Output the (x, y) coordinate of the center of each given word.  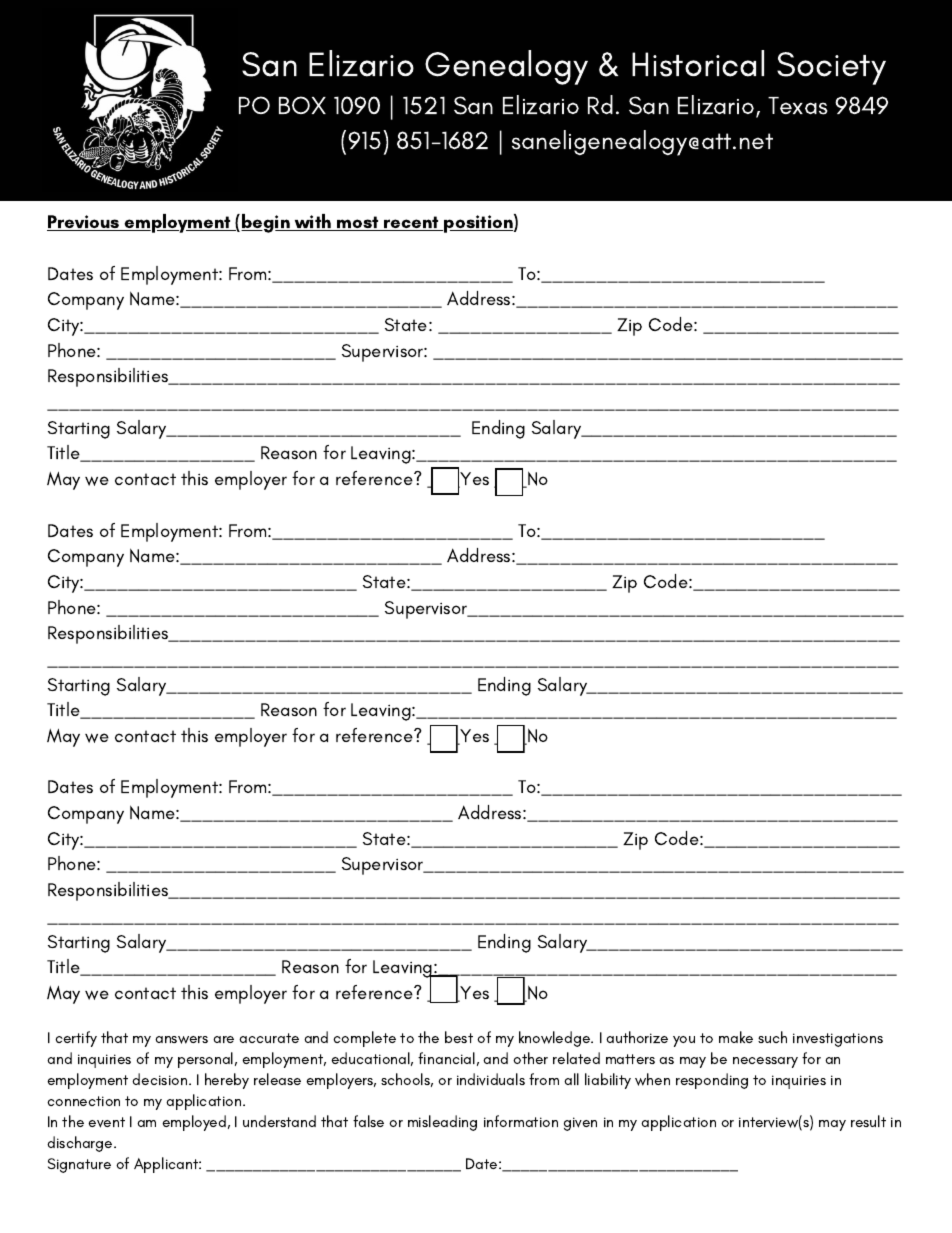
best (459, 1037)
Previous (84, 223)
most (358, 223)
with (313, 222)
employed (194, 1123)
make (736, 1037)
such (772, 1037)
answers (181, 1040)
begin (266, 223)
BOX (302, 105)
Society (831, 68)
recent (411, 223)
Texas (798, 106)
